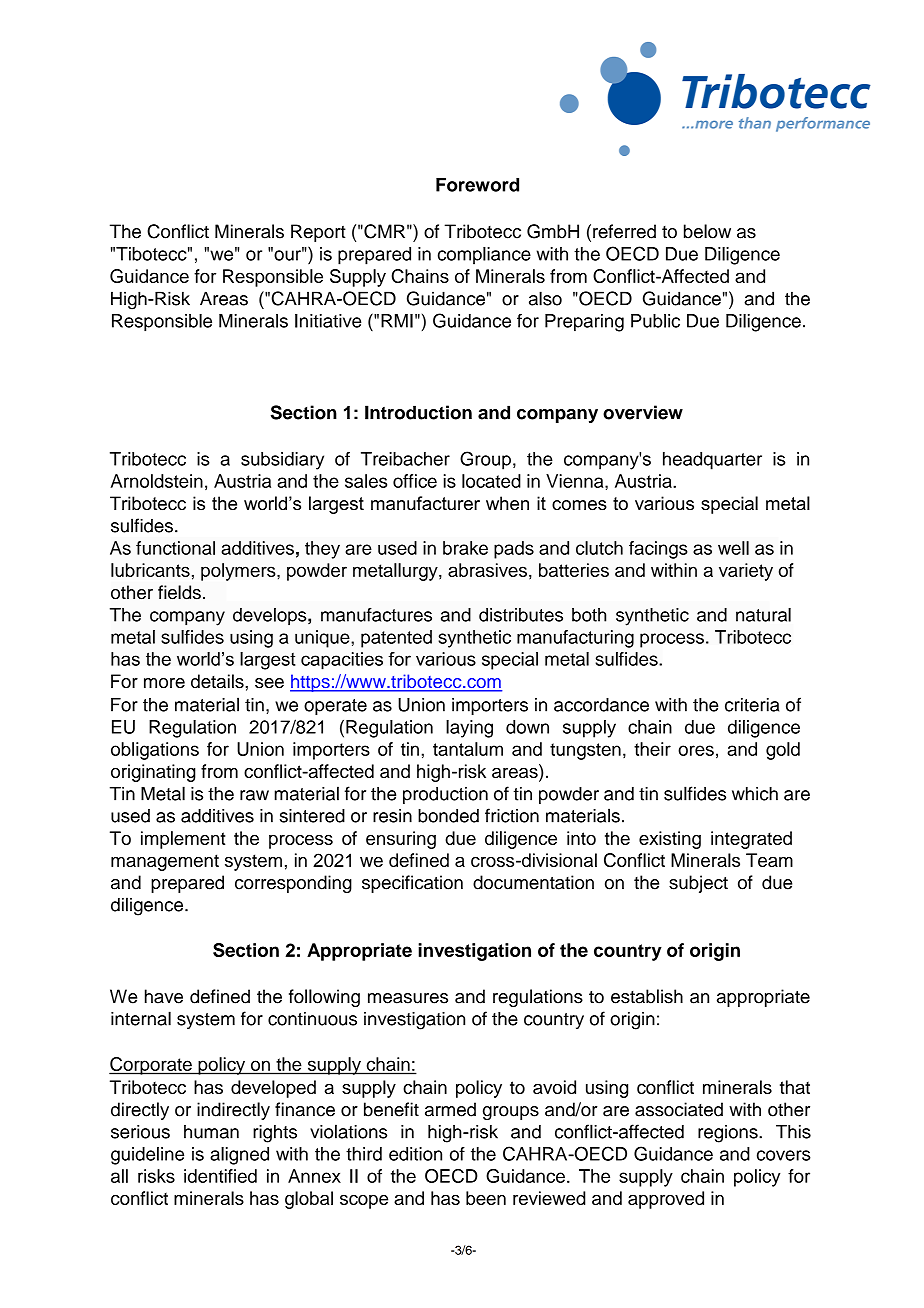  Describe the element at coordinates (220, 1176) in the screenshot. I see `identified` at that location.
